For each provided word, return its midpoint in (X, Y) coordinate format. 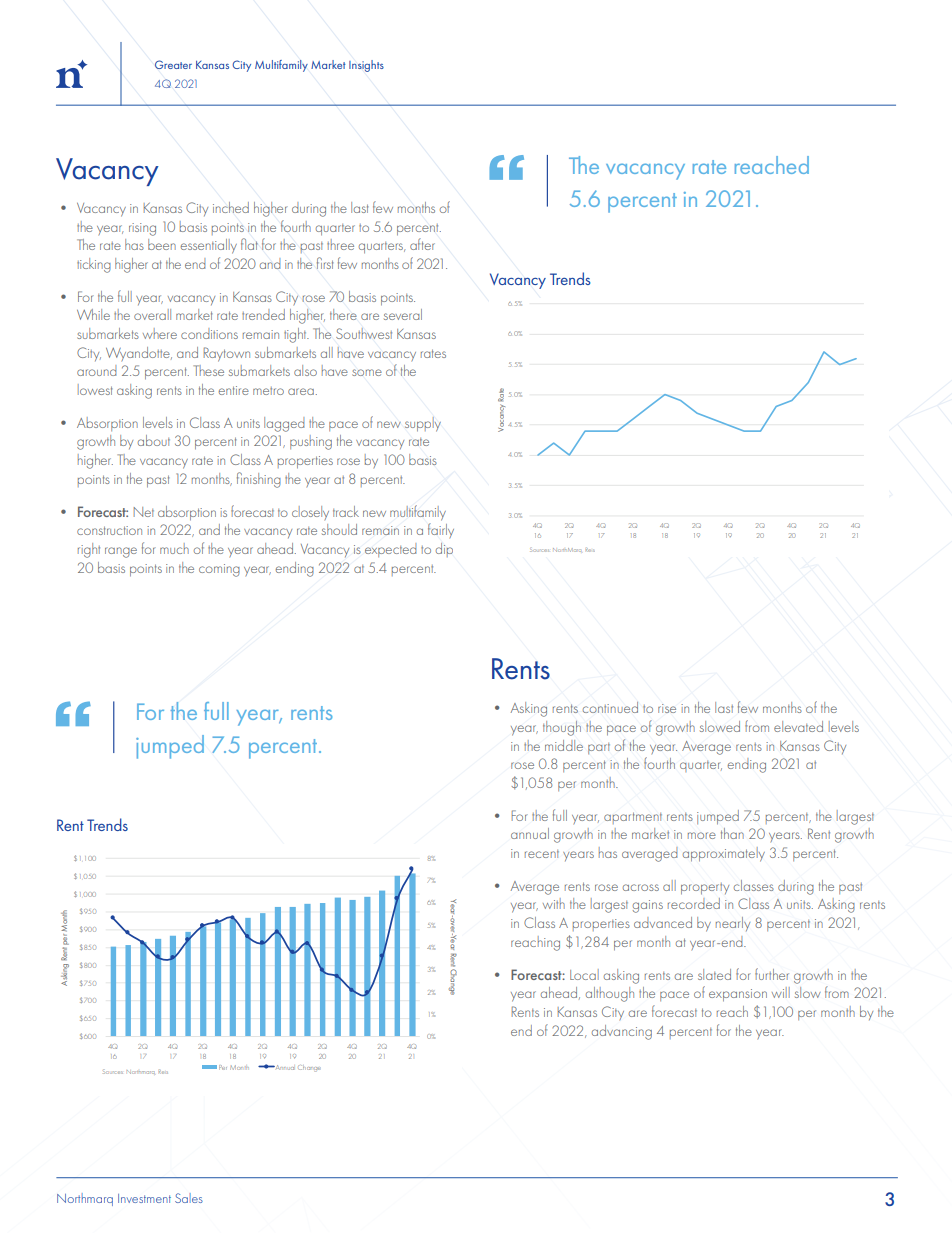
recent (542, 854)
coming (219, 570)
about (154, 440)
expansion (738, 995)
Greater (173, 64)
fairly (441, 530)
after (422, 244)
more (702, 835)
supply (423, 424)
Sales (189, 1198)
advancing (622, 1032)
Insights (366, 66)
